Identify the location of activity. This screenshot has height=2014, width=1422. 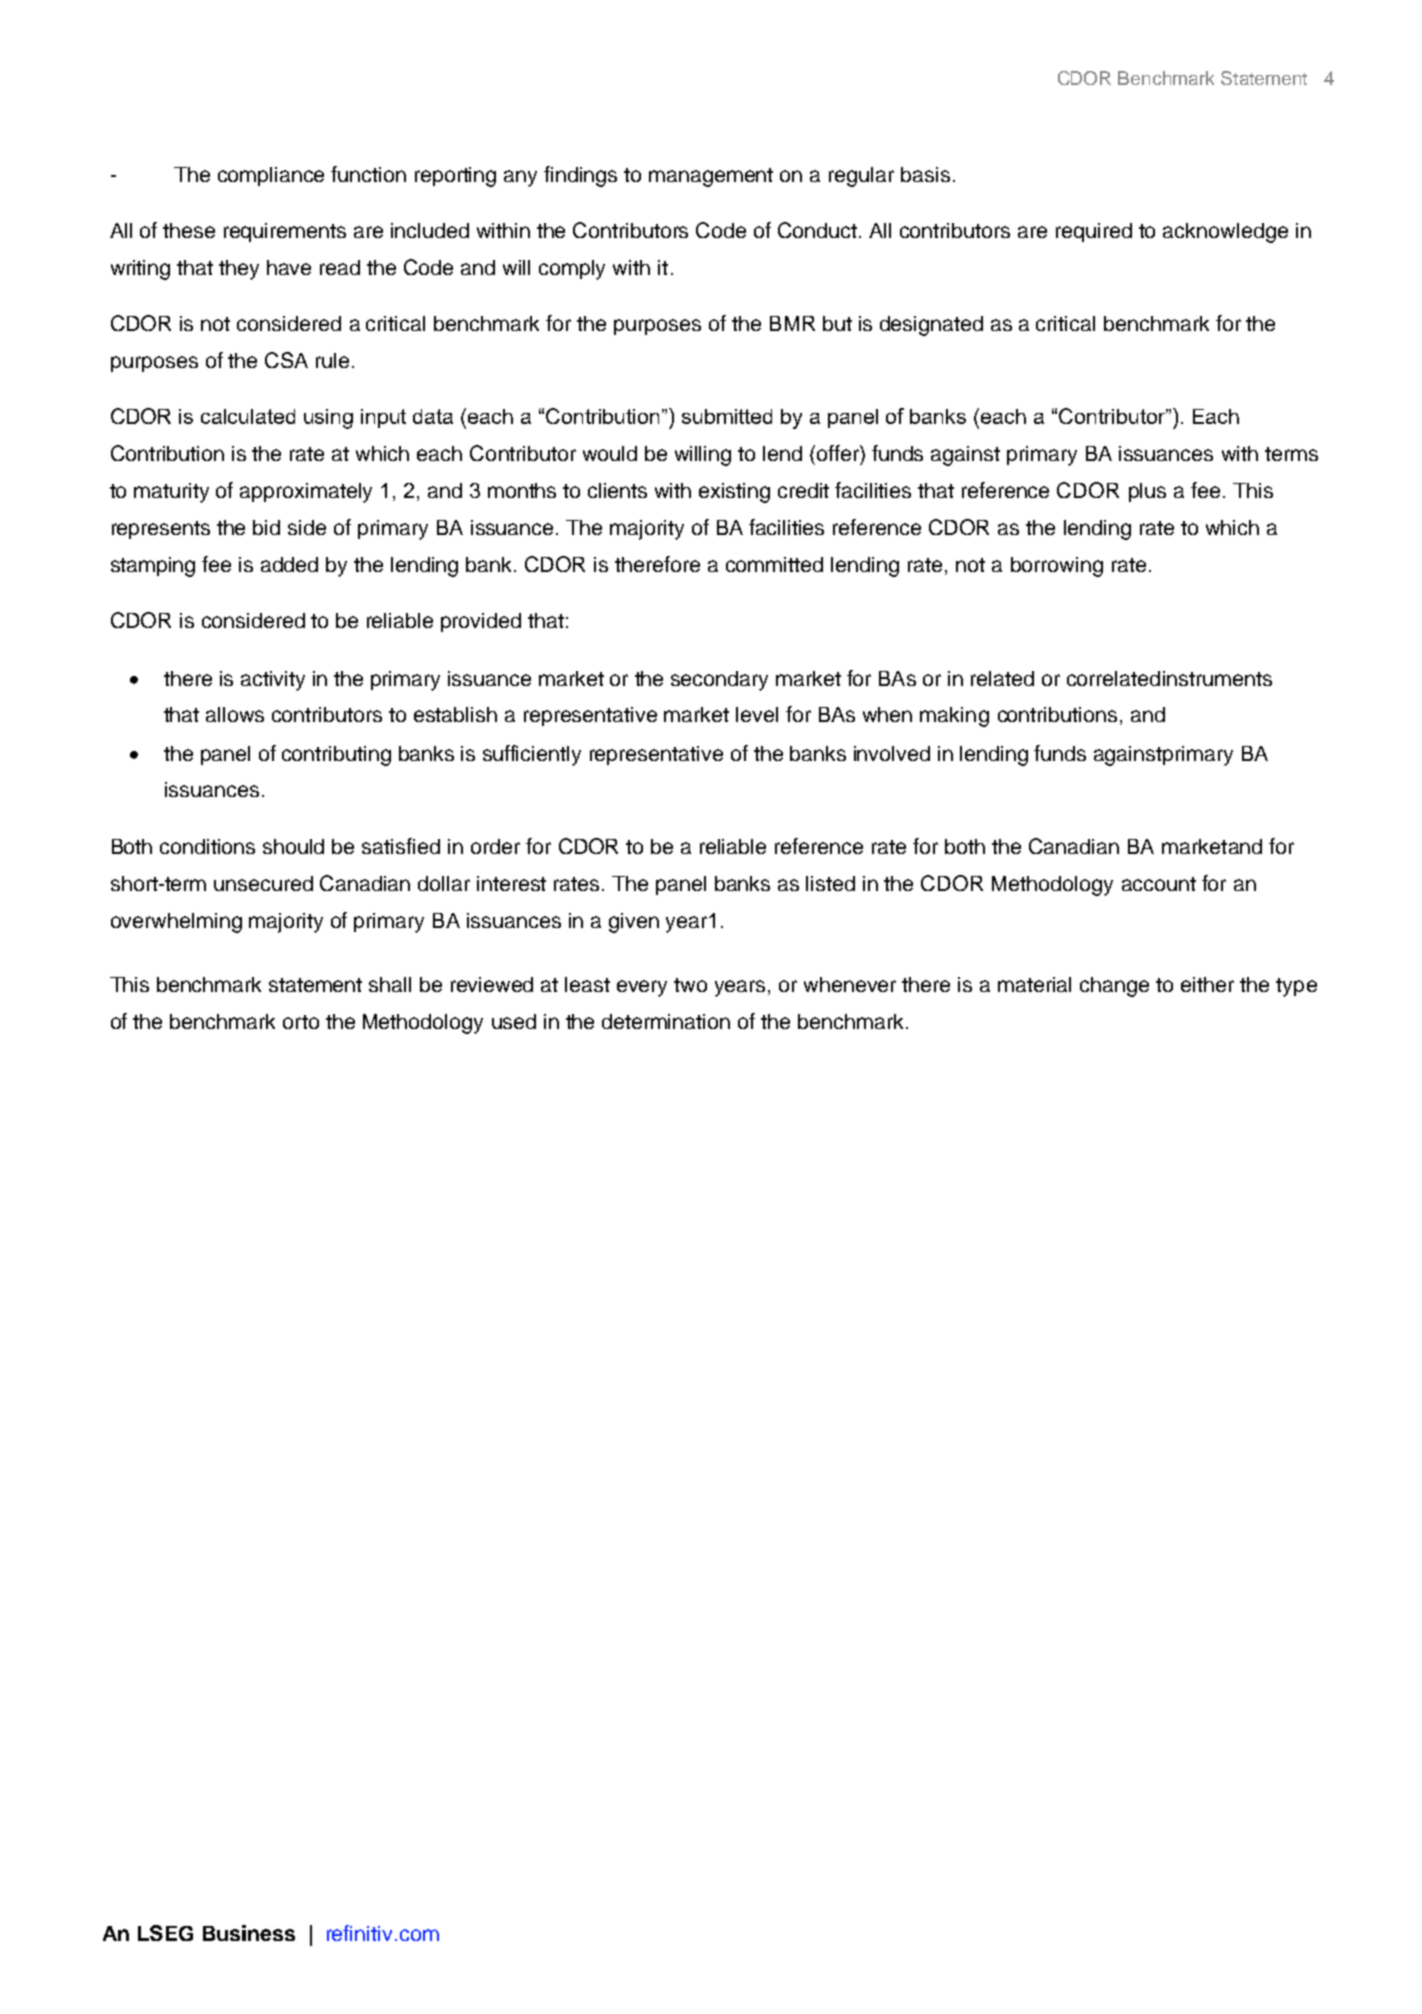
(273, 681).
